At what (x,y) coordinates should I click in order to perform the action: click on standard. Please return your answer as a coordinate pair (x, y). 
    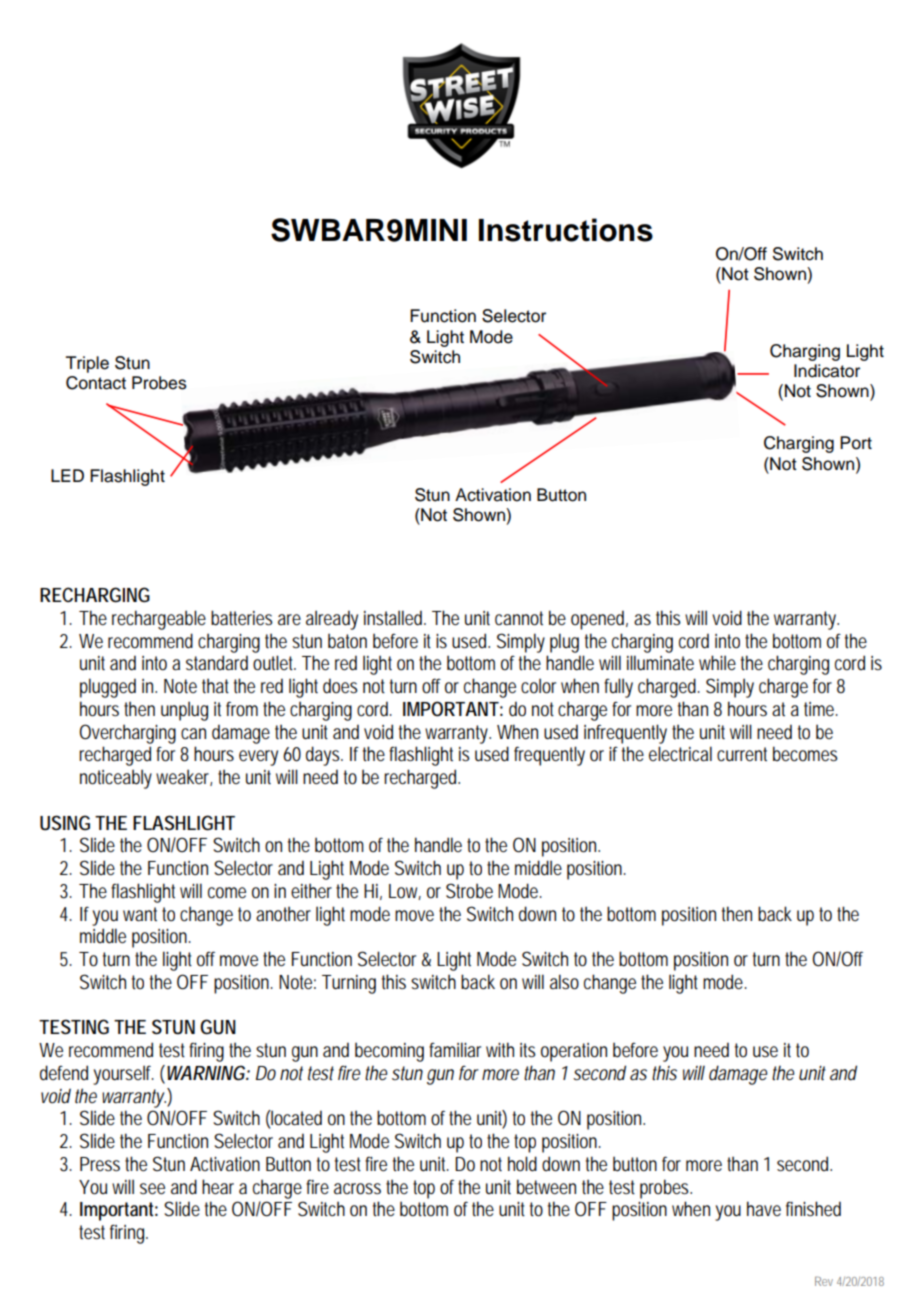
    Looking at the image, I should click on (217, 663).
